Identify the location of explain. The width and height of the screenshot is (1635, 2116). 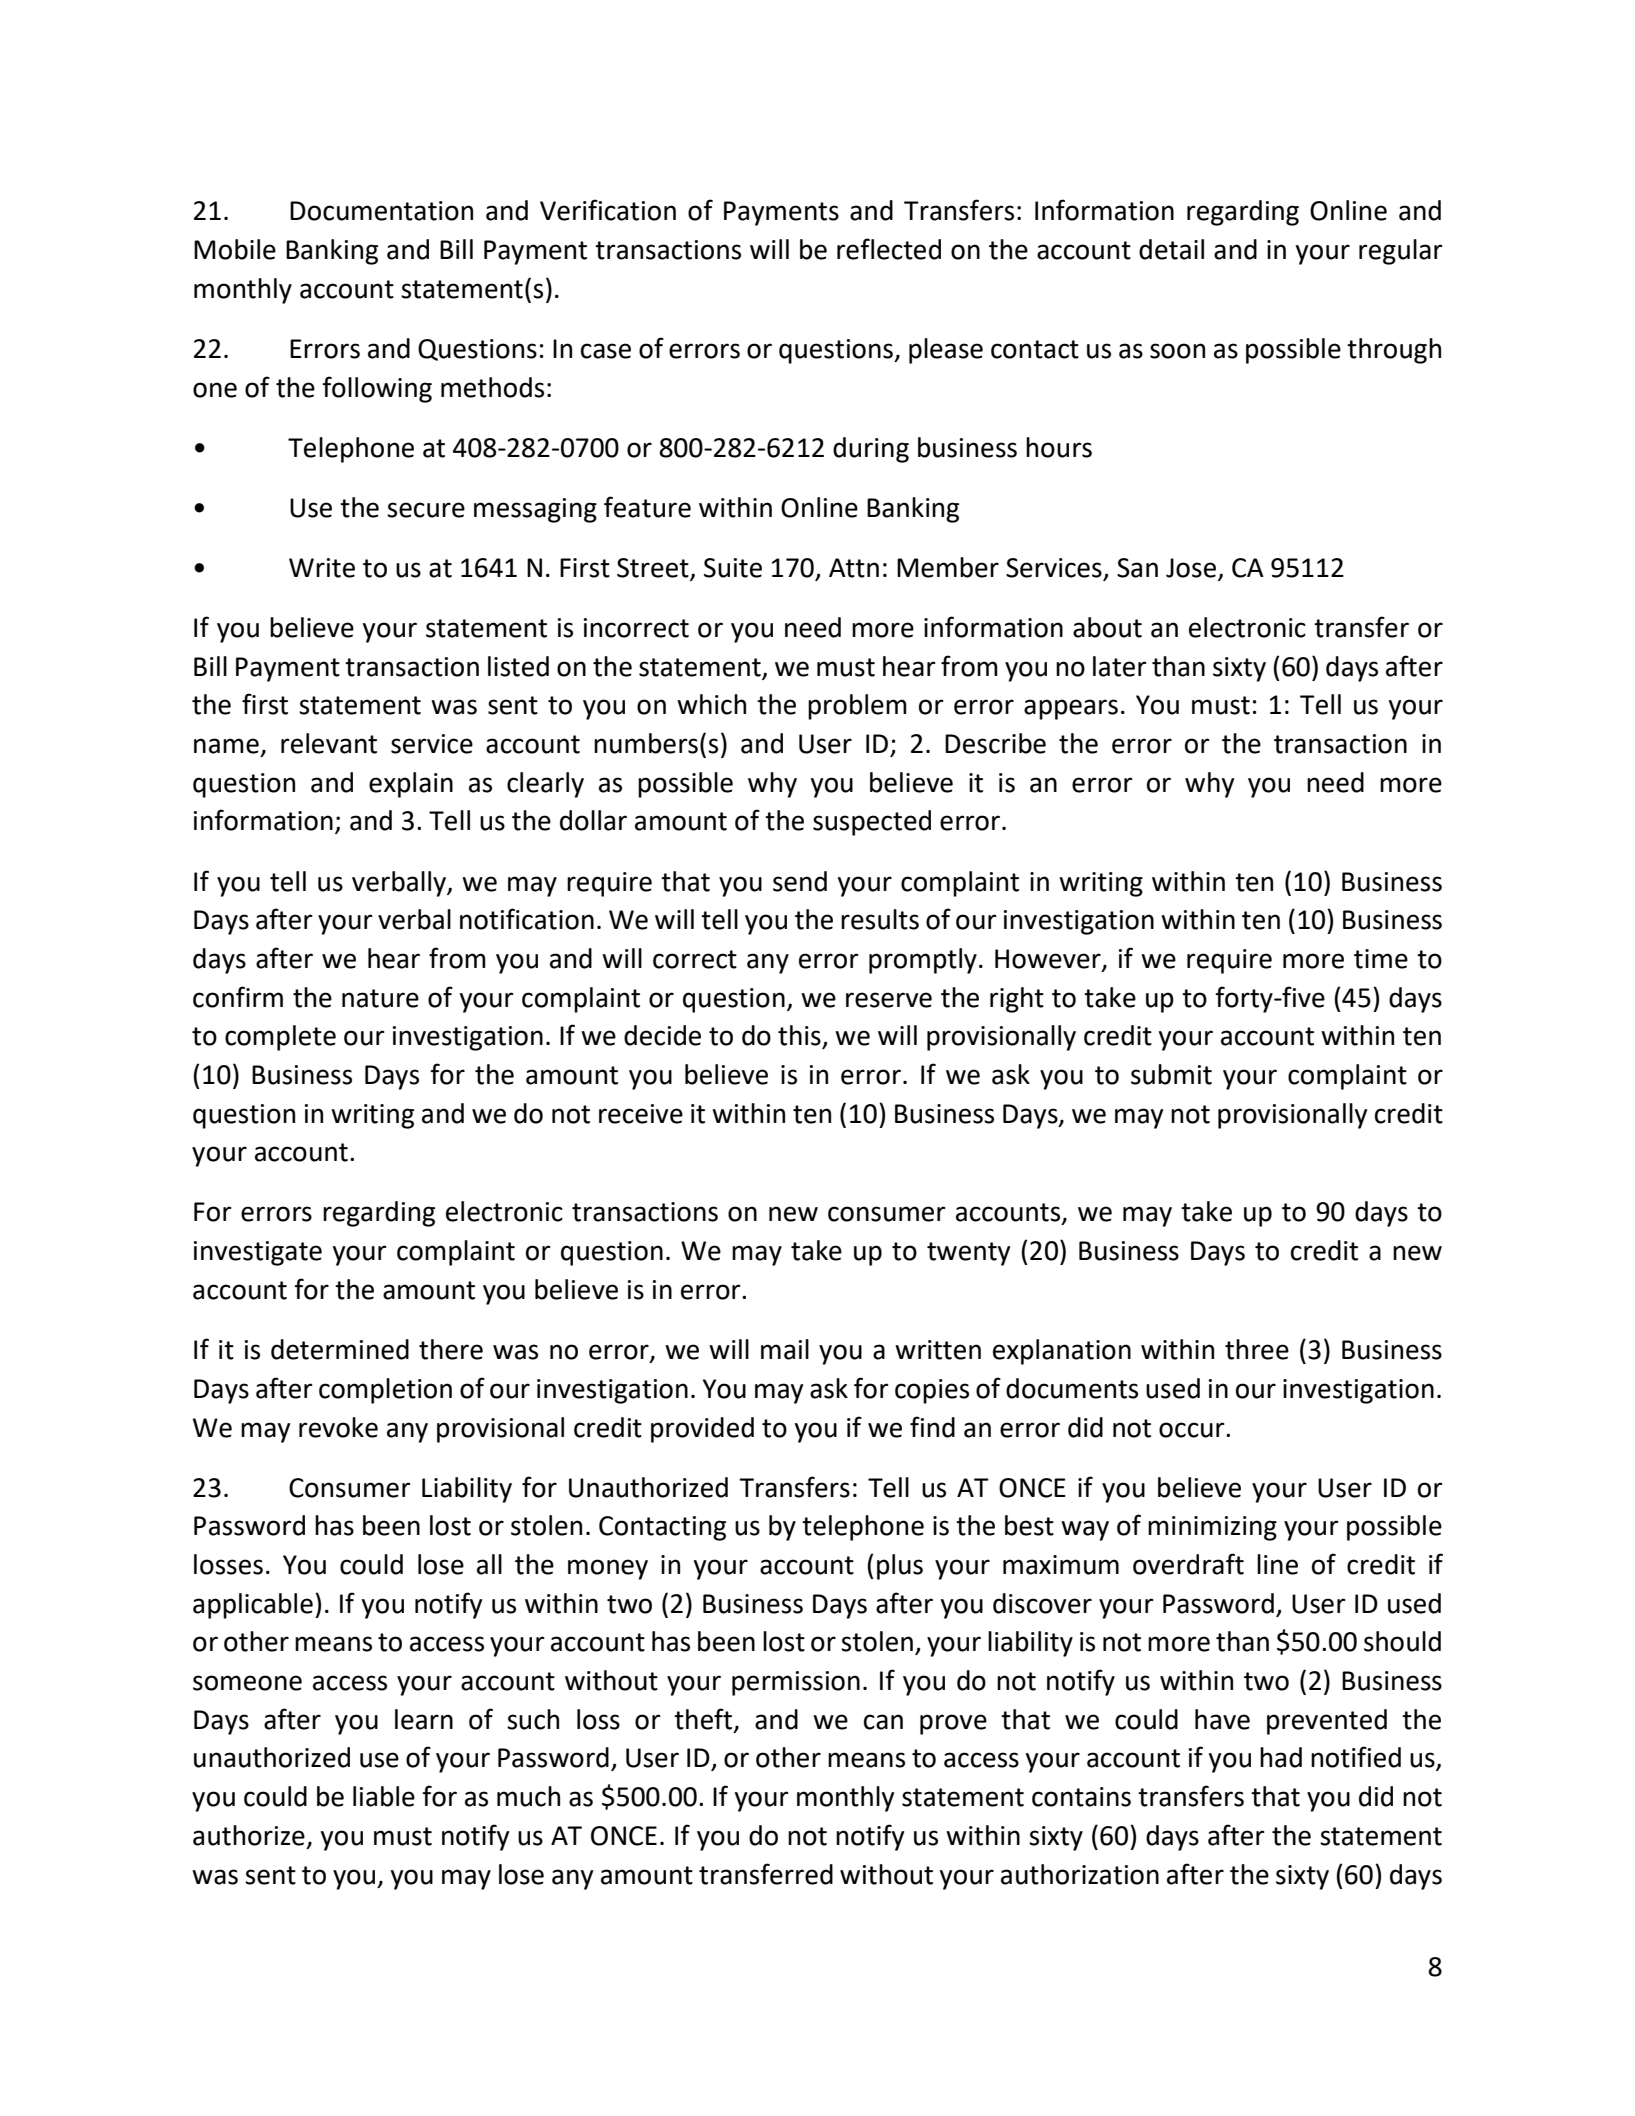
(411, 785).
